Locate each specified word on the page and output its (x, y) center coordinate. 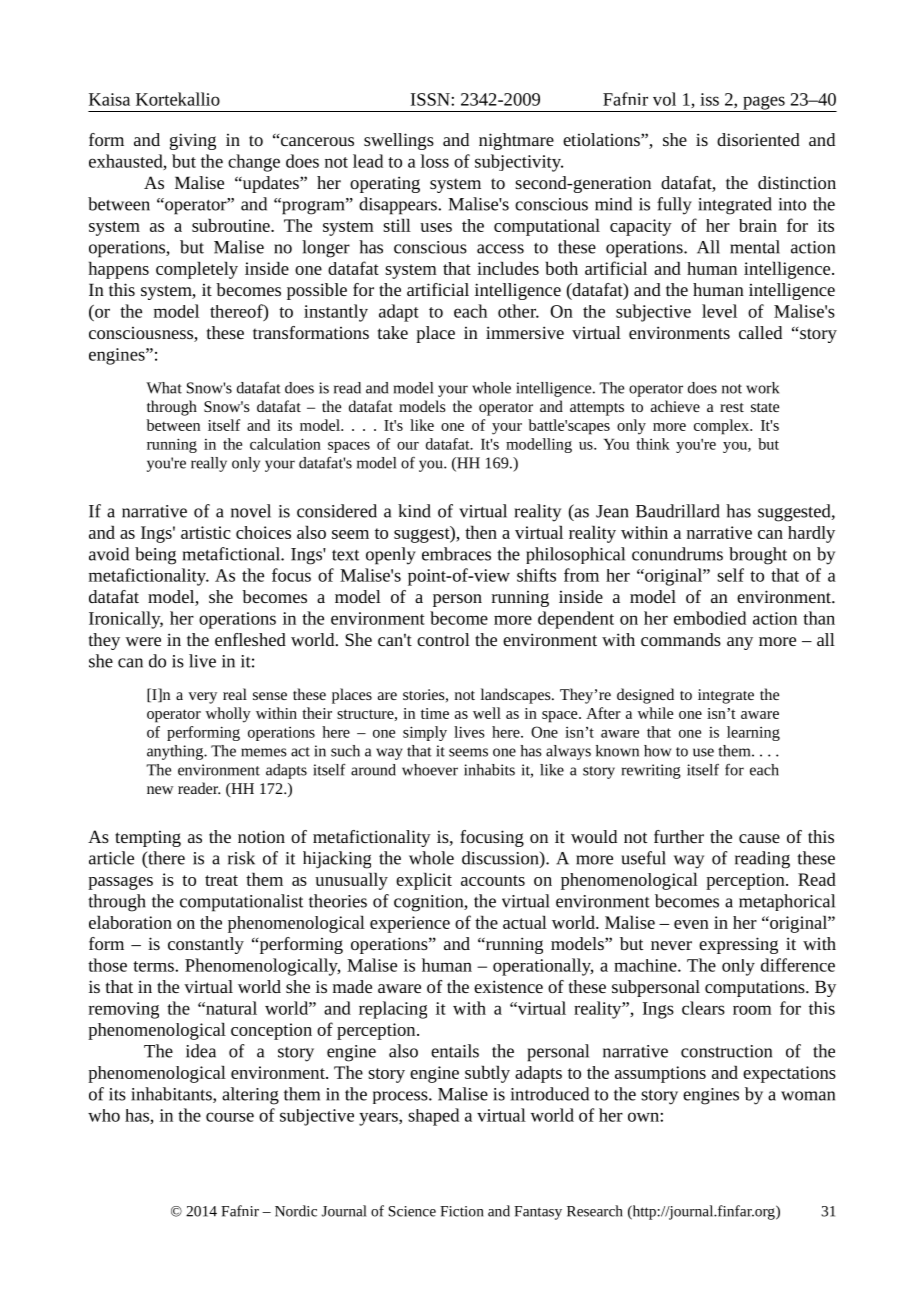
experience (410, 924)
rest (732, 407)
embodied (710, 618)
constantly (206, 945)
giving (193, 141)
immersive (525, 332)
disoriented (758, 139)
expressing (738, 945)
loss (435, 161)
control (443, 639)
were (143, 641)
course (230, 1117)
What (164, 388)
